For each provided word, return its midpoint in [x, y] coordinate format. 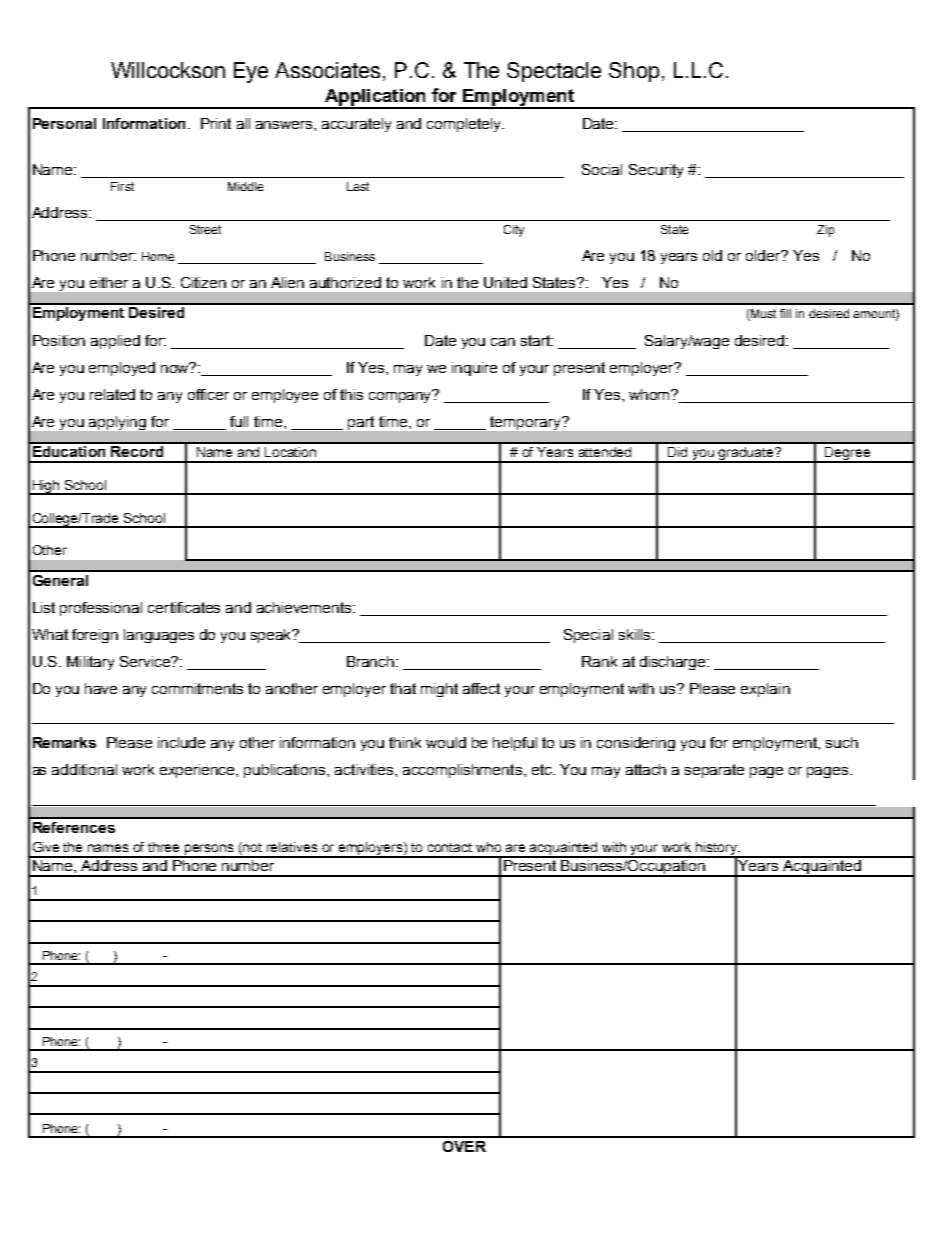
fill [785, 313]
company [402, 396]
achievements [305, 607]
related [112, 394]
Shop [634, 72]
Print [216, 123]
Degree [848, 455]
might [439, 690]
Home [158, 256]
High [46, 487]
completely [465, 125]
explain [765, 690]
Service [146, 661]
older [764, 255]
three [163, 847]
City [514, 231]
